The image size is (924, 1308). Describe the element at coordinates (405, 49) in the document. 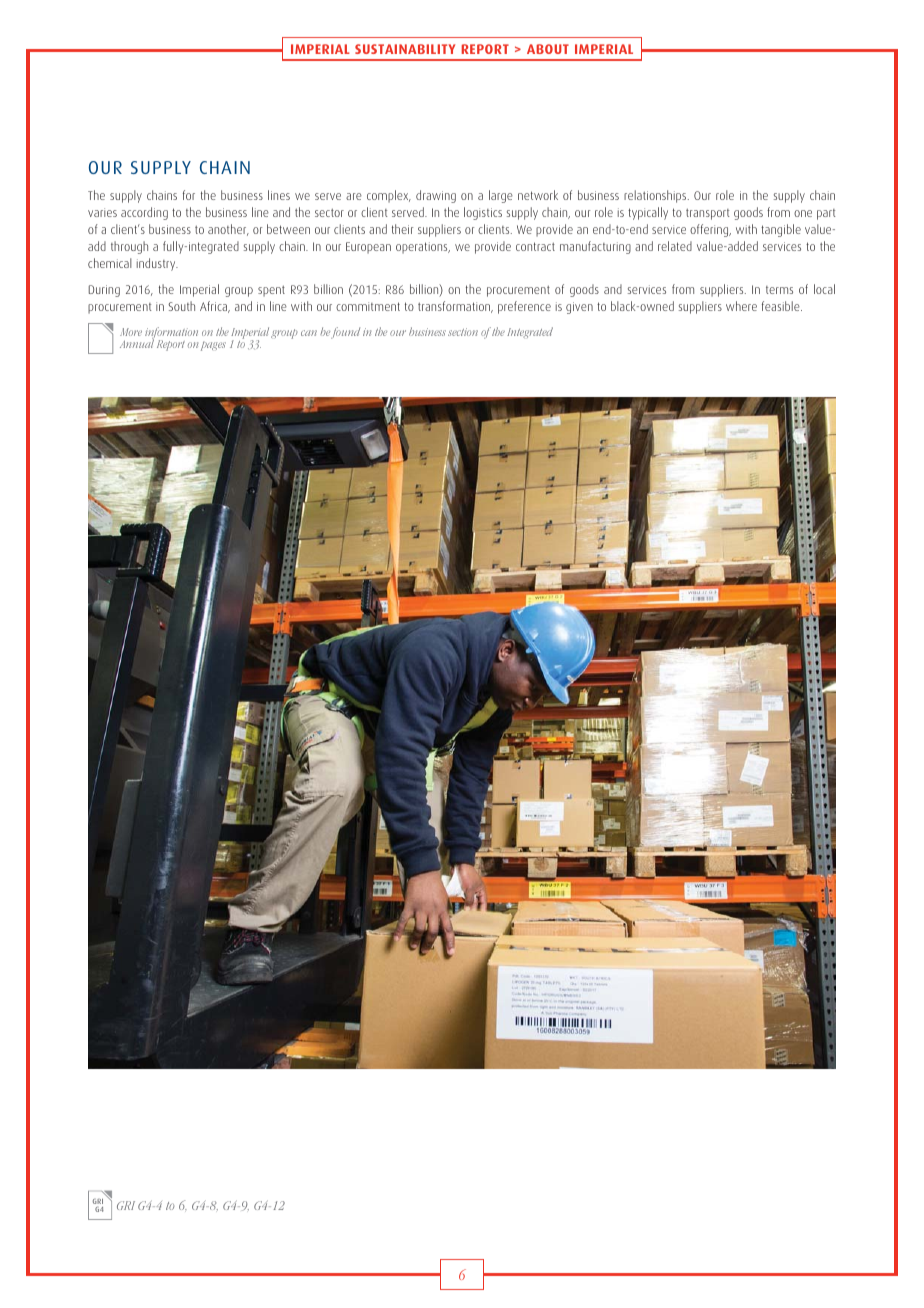

I see `SUSTAINABILITY` at that location.
